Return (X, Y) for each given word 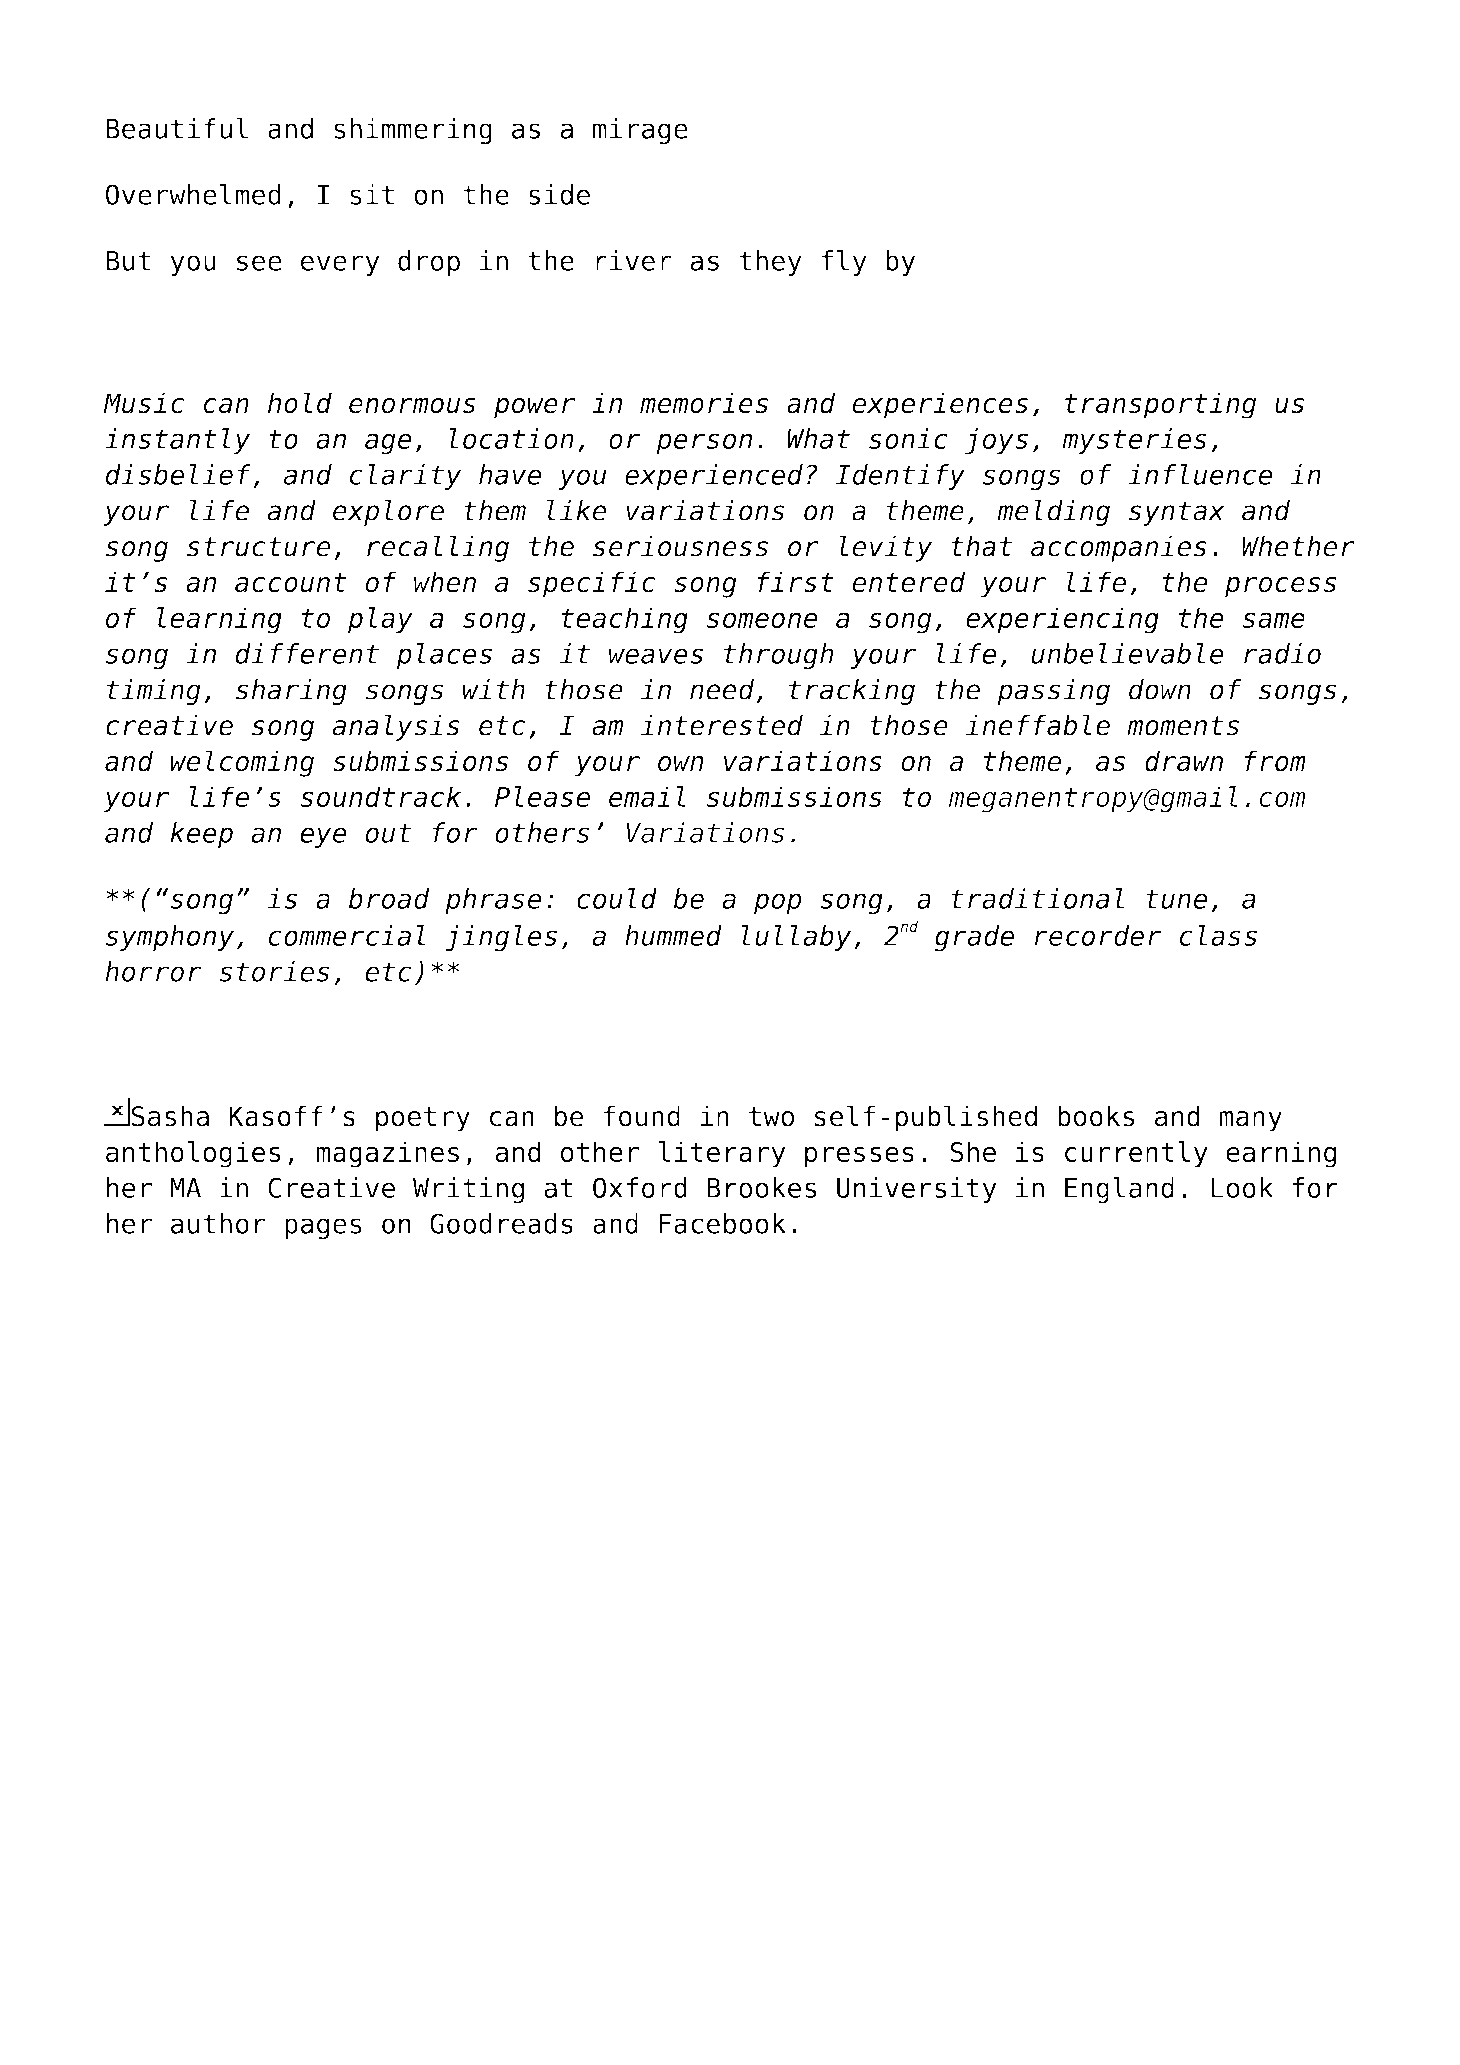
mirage (640, 131)
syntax (1177, 513)
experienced (714, 477)
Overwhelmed (193, 194)
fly (844, 263)
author (218, 1223)
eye (323, 837)
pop (778, 903)
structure (259, 547)
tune (1177, 899)
